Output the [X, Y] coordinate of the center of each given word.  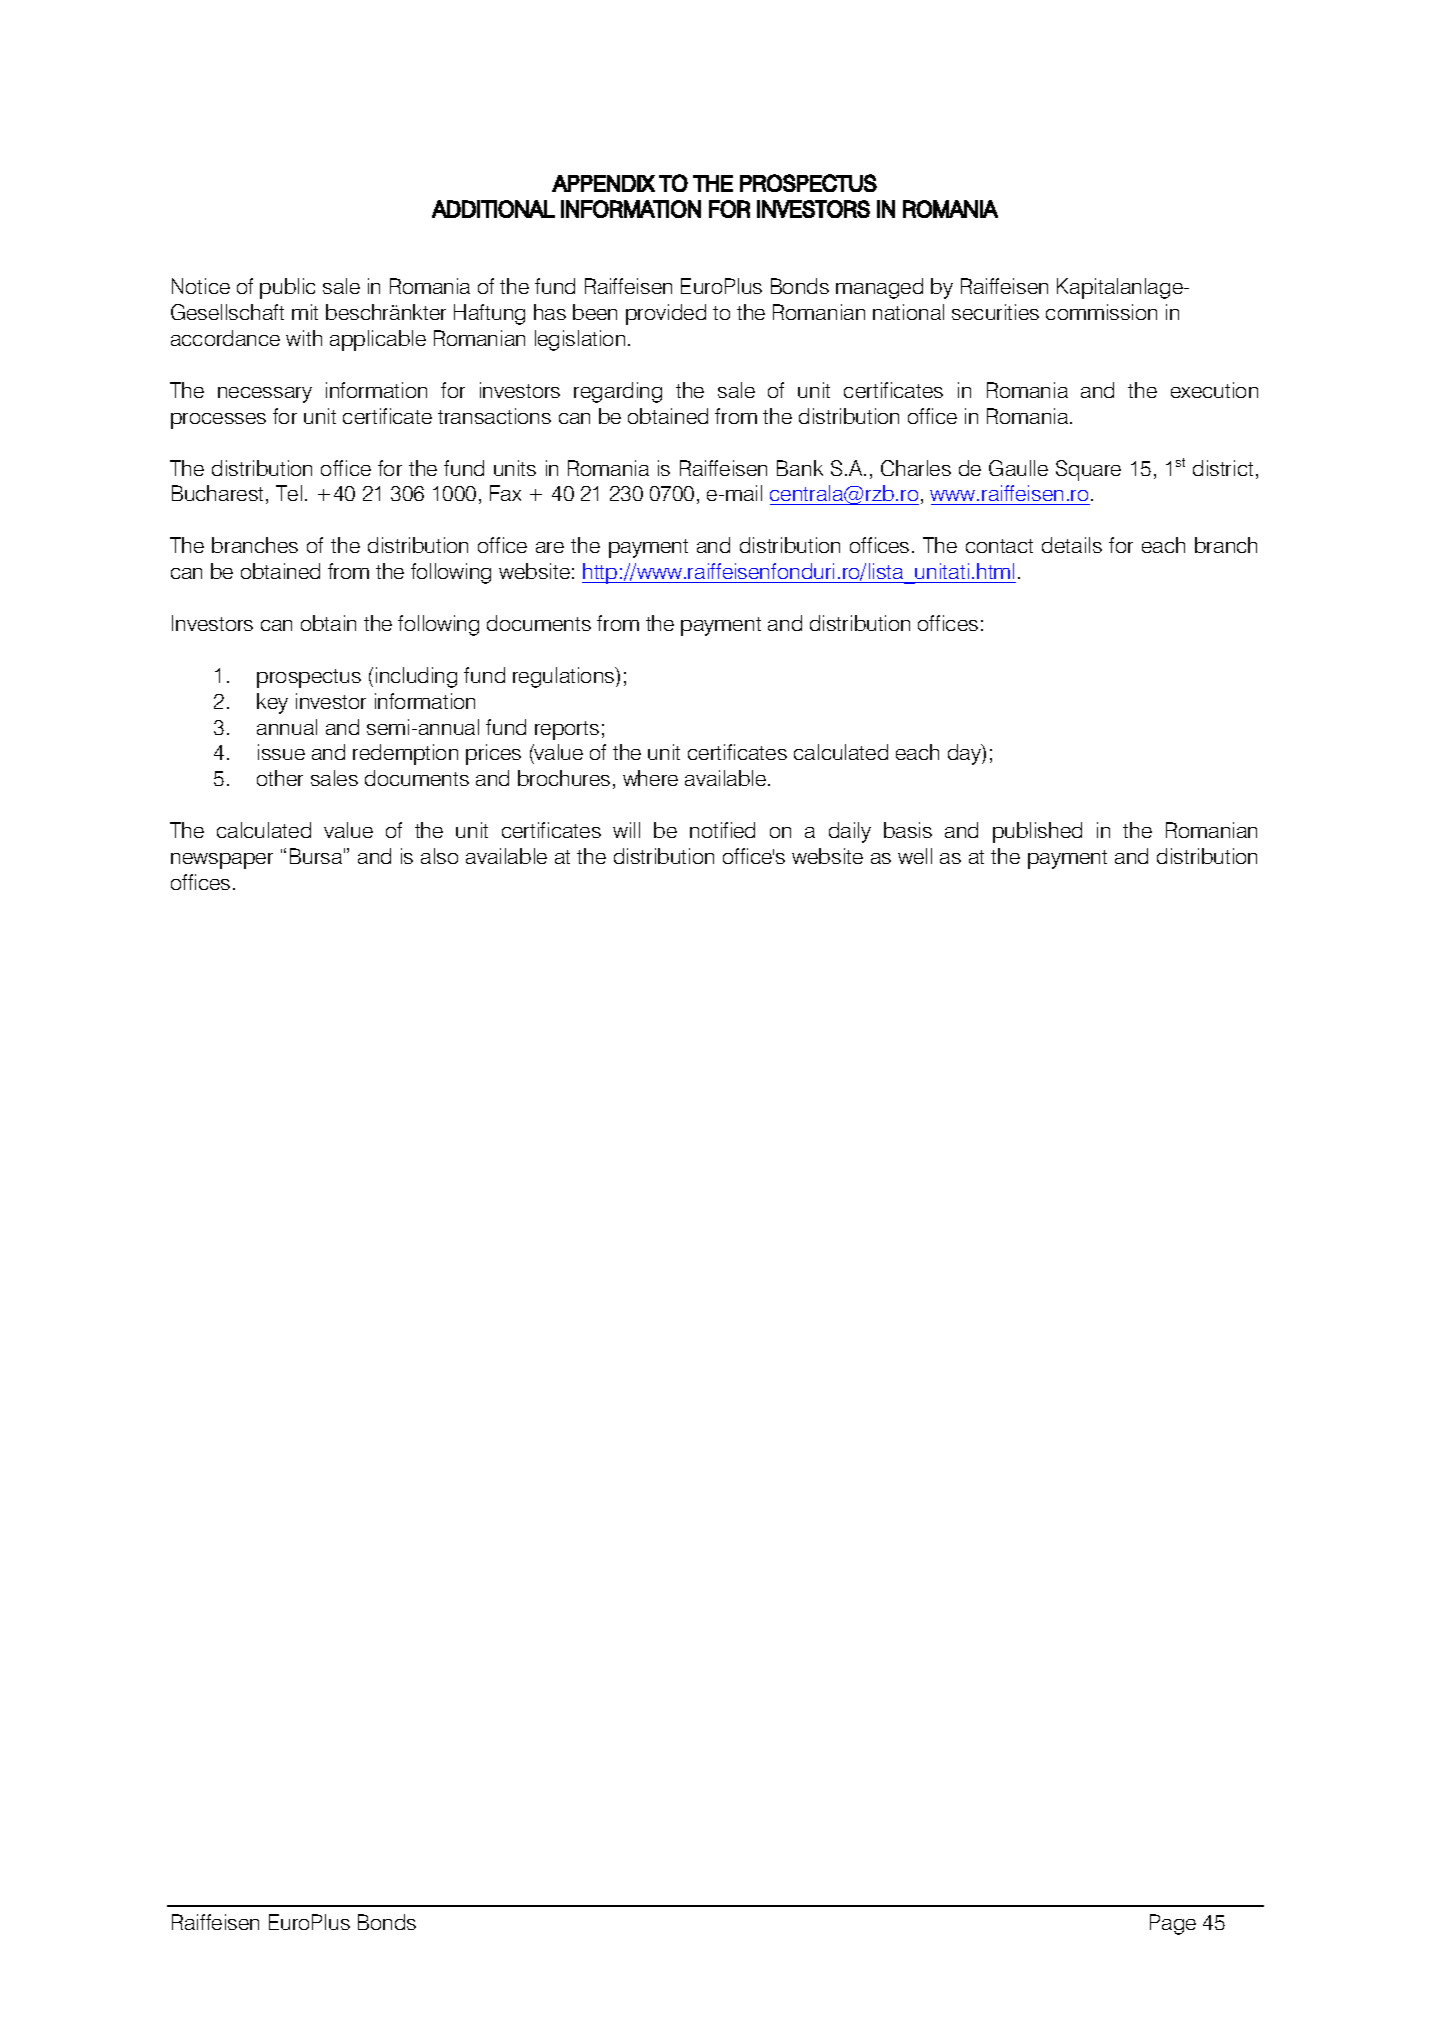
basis [908, 830]
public [287, 288]
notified [722, 830]
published [1037, 832]
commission [1101, 312]
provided [666, 314]
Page [1173, 1924]
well [915, 856]
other [280, 778]
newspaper [222, 861]
